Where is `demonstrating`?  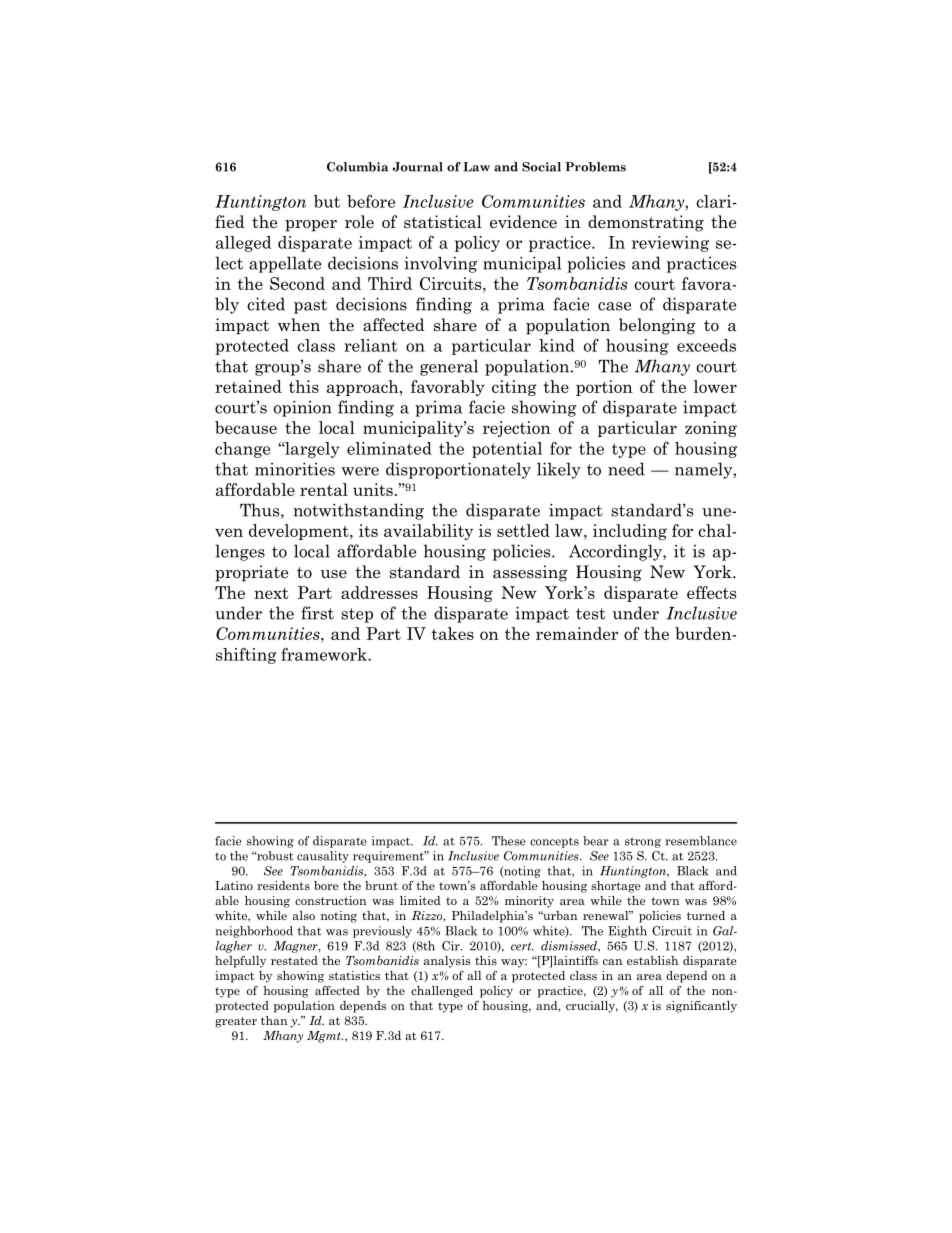 demonstrating is located at coordinates (646, 223).
